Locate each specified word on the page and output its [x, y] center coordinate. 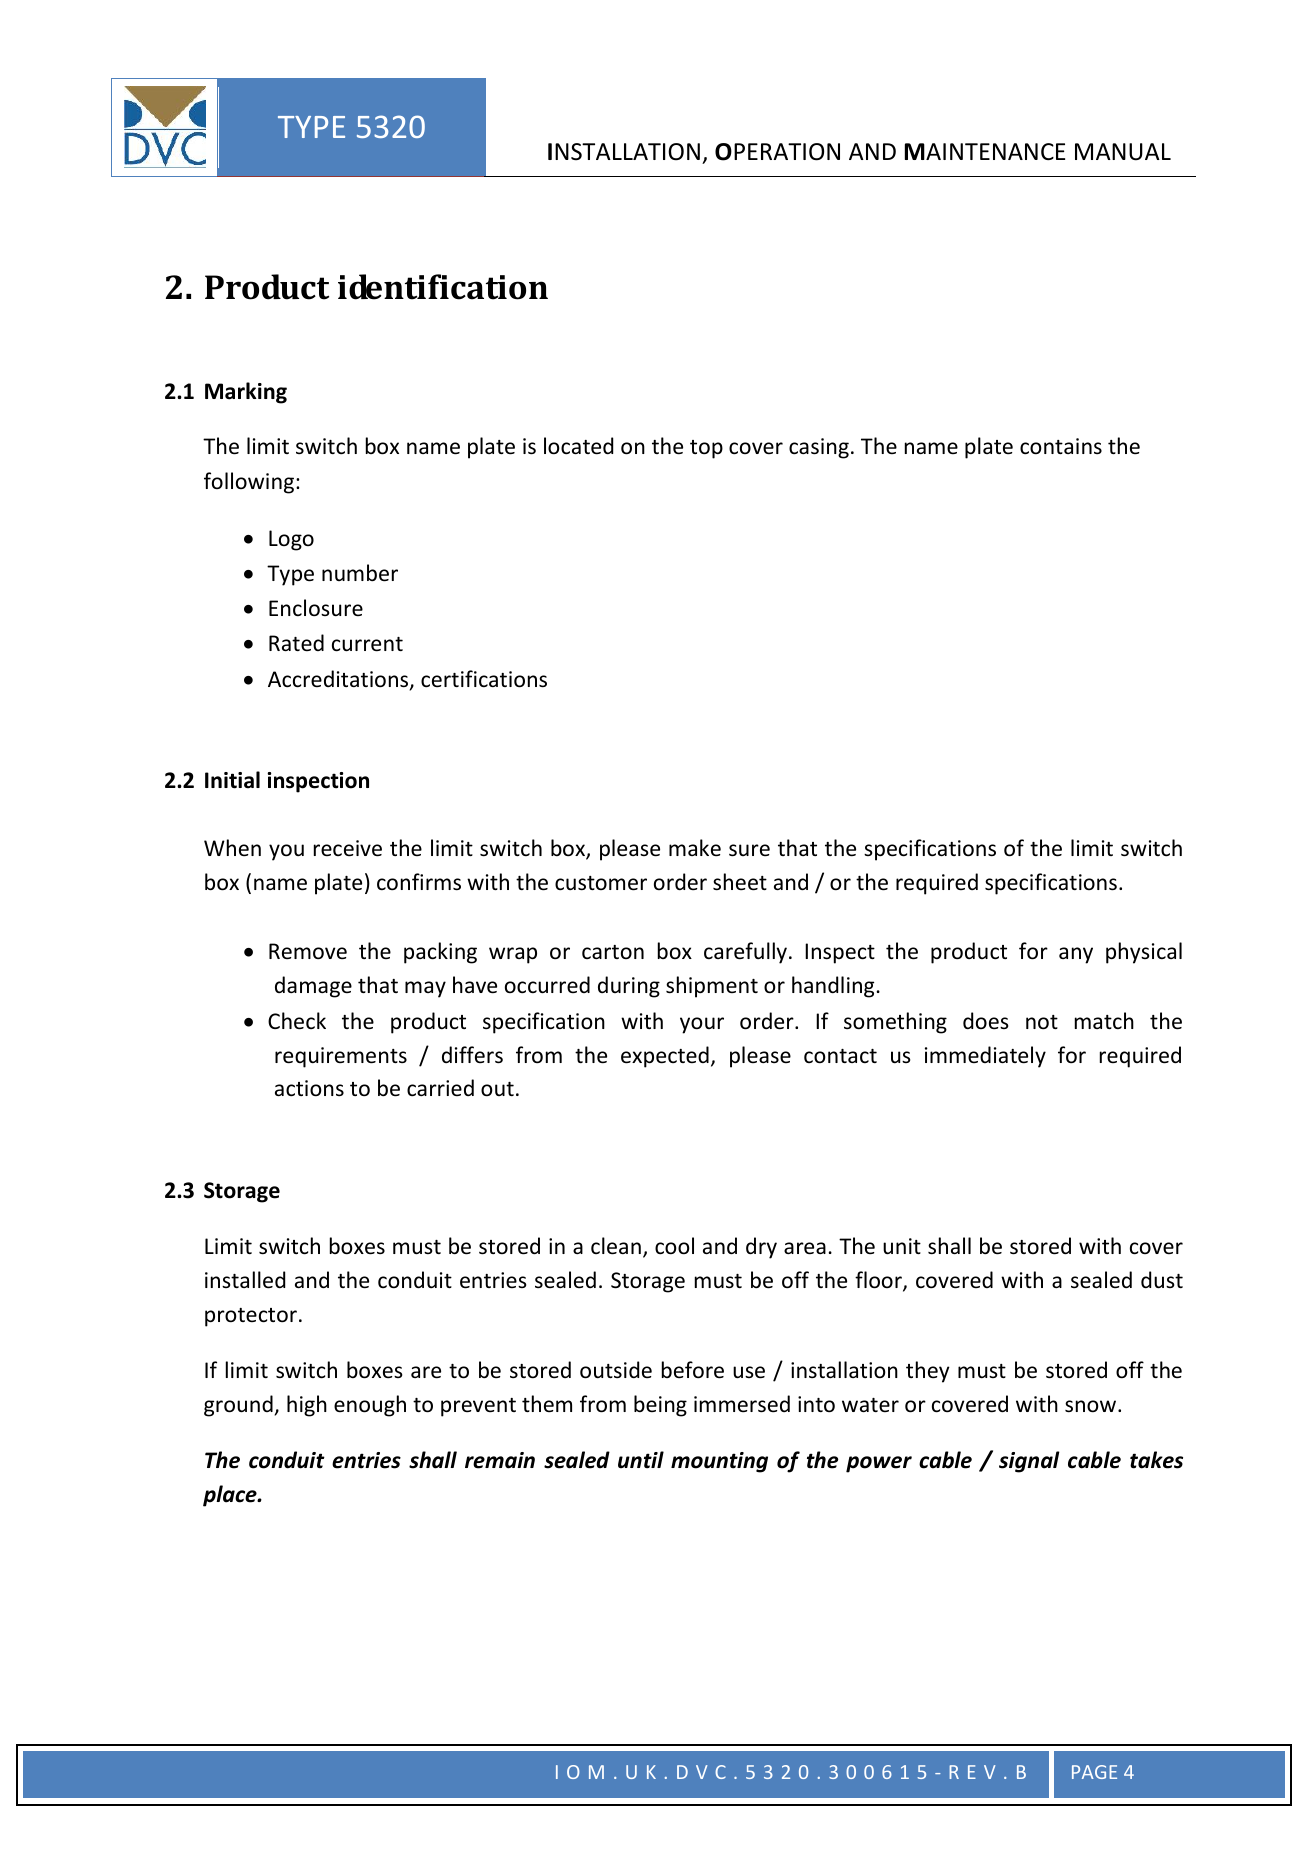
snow [1092, 1406]
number [360, 573]
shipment [712, 987]
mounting [719, 1462]
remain [500, 1460]
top [706, 449]
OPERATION [777, 152]
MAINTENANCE [985, 151]
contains [1061, 446]
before [693, 1370]
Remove [308, 951]
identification [443, 287]
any [1076, 955]
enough [370, 1406]
